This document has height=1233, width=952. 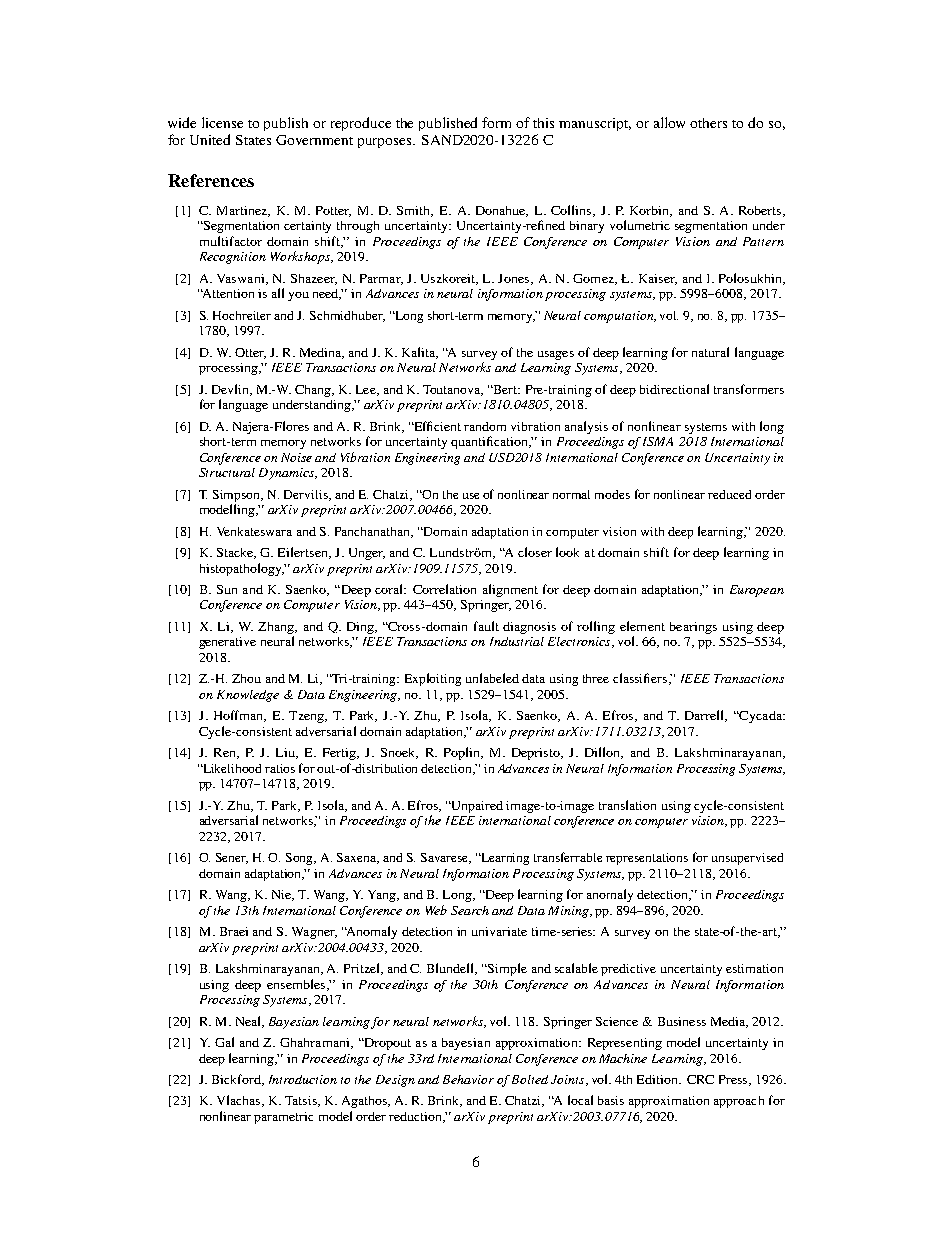 What do you see at coordinates (468, 1079) in the document?
I see `Behavior` at bounding box center [468, 1079].
